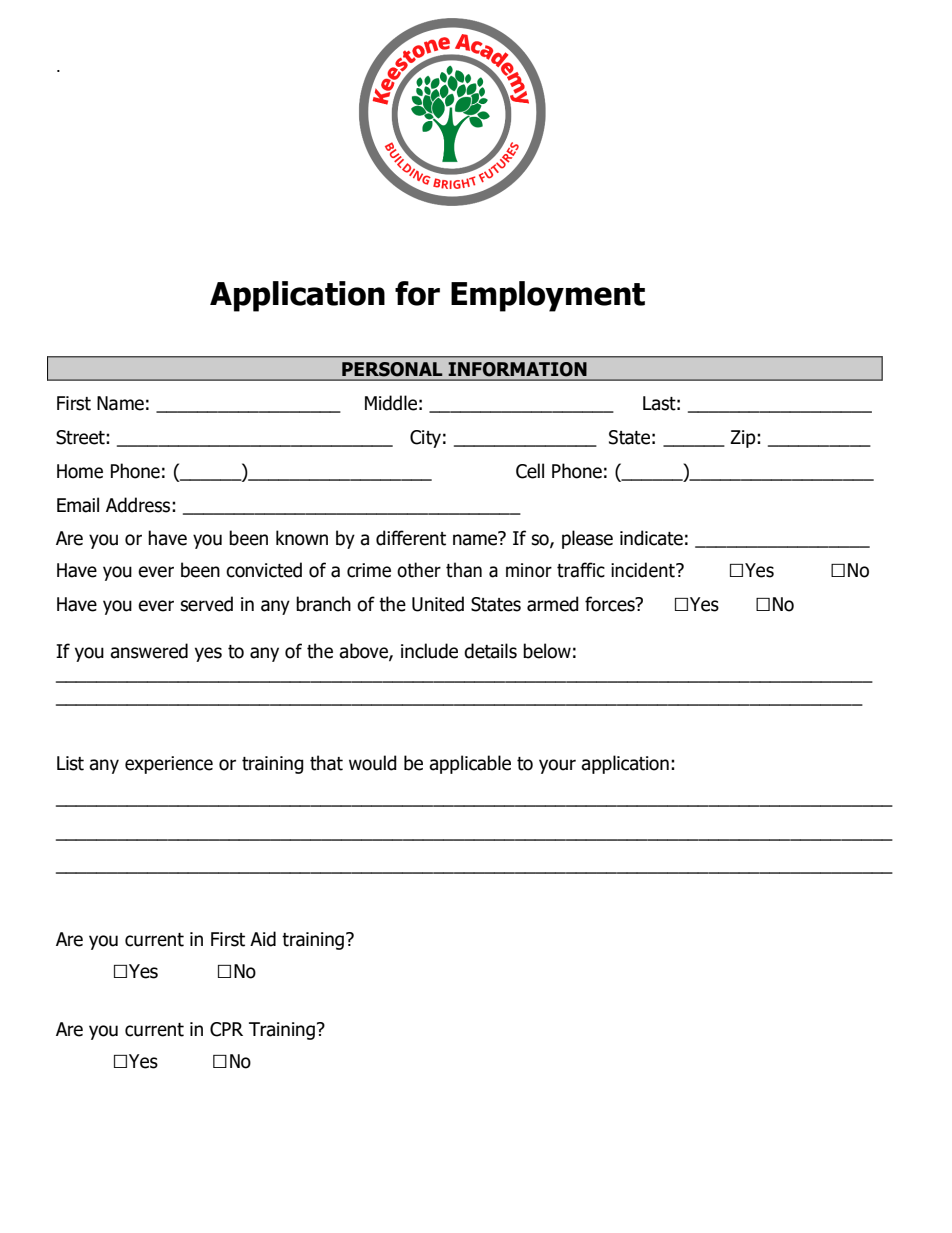 This document has width=952, height=1233. Describe the element at coordinates (149, 651) in the document. I see `answered` at that location.
